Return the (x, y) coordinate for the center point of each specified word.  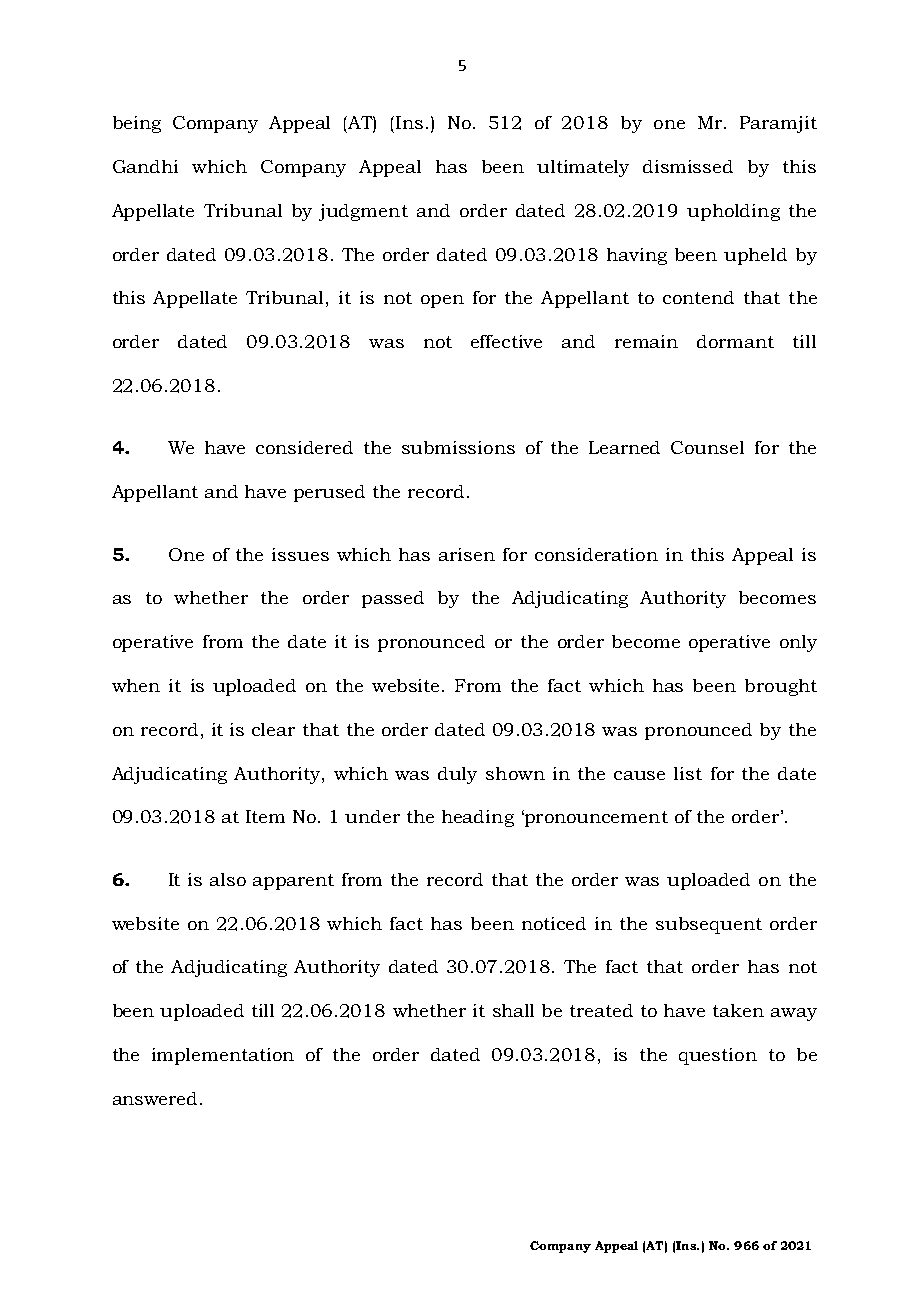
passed (393, 599)
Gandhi (145, 166)
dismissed (688, 166)
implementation (223, 1056)
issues (300, 554)
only (798, 643)
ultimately (583, 168)
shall (513, 1010)
